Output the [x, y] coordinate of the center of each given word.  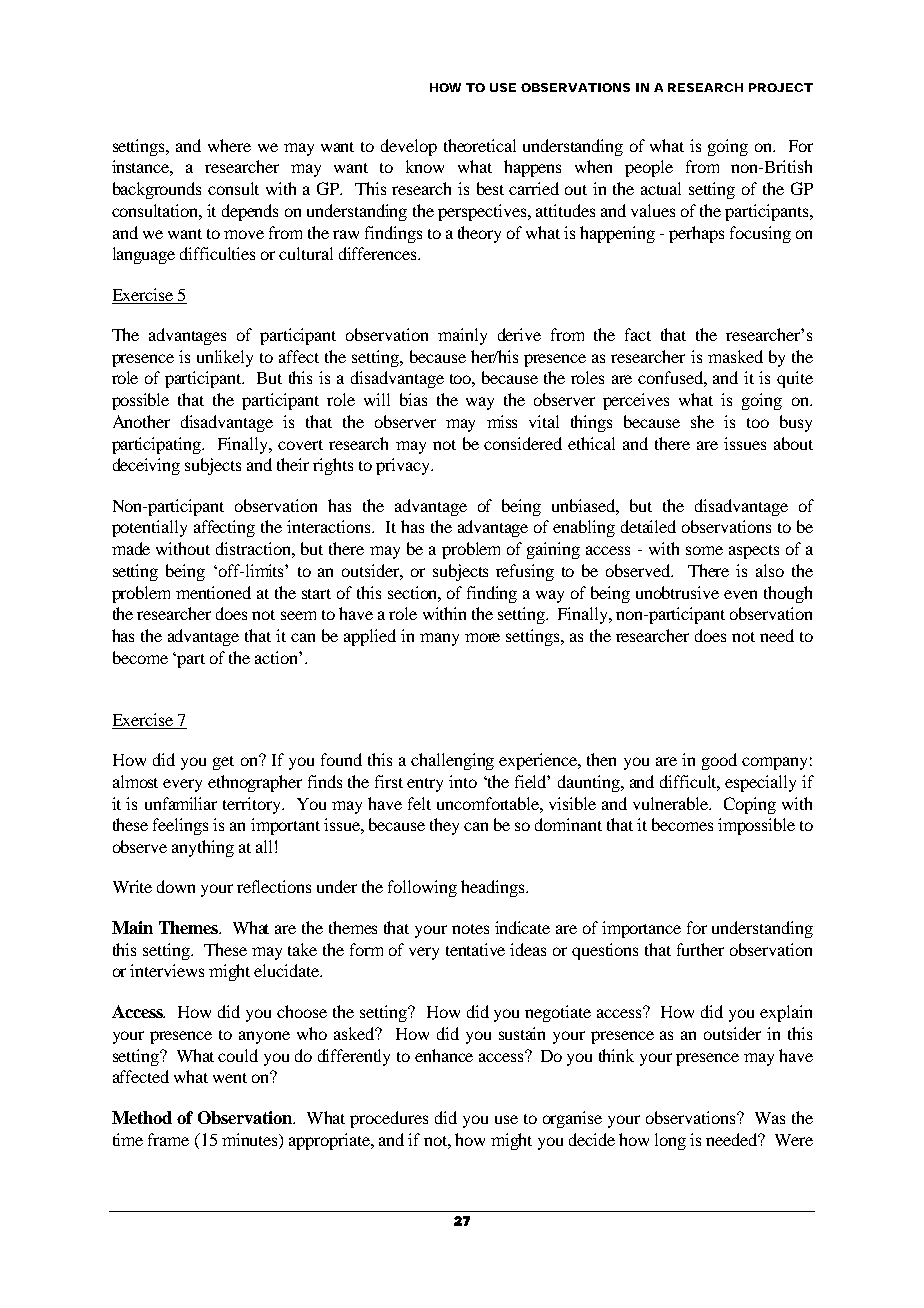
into [463, 781]
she [702, 421]
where [229, 145]
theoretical [480, 145]
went [230, 1078]
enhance [444, 1055]
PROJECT [781, 87]
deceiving [146, 466]
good [719, 761]
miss [502, 421]
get [223, 763]
